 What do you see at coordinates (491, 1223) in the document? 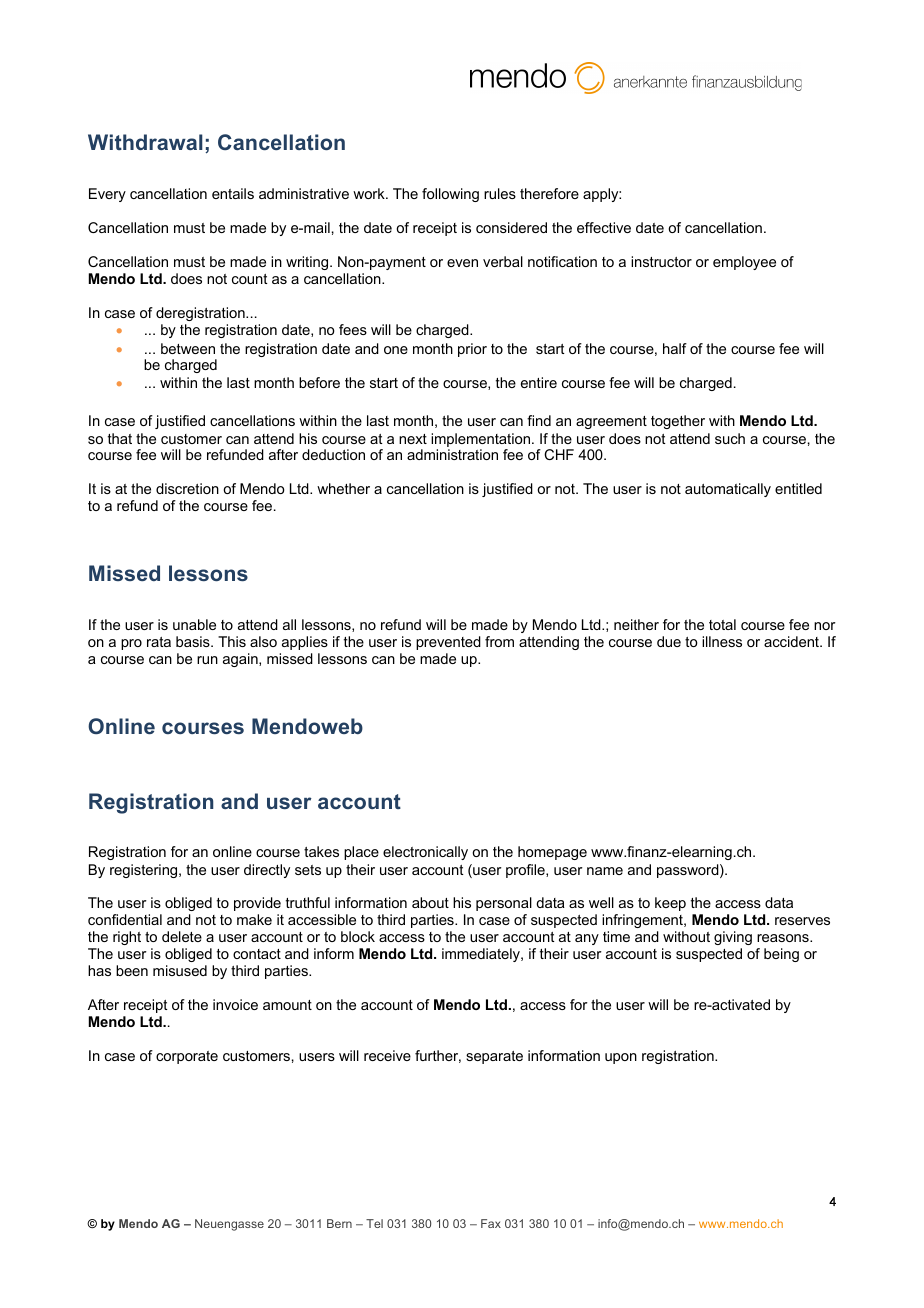
I see `Fax` at bounding box center [491, 1223].
